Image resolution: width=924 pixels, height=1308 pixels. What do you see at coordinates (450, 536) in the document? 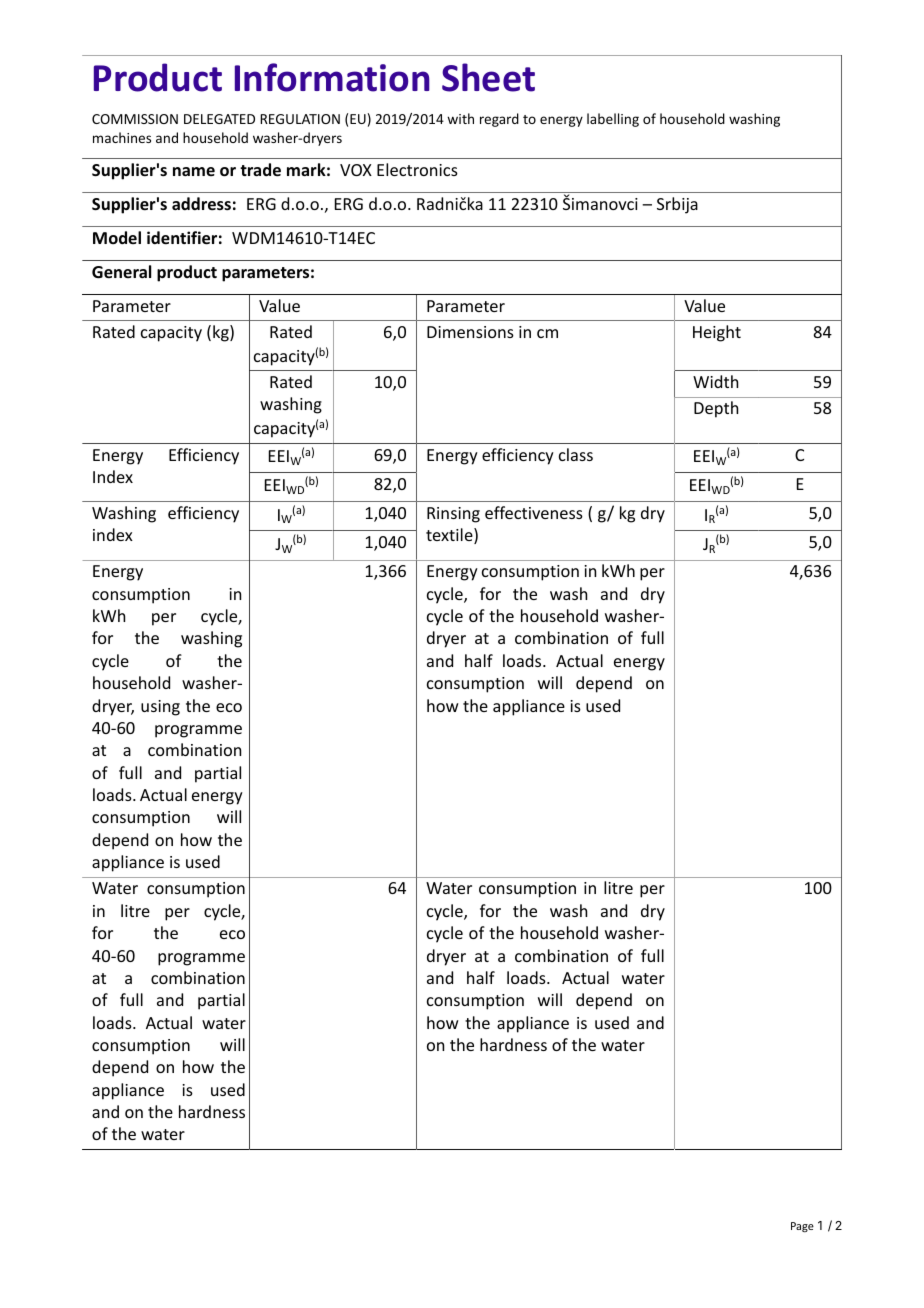
I see `textile` at bounding box center [450, 536].
